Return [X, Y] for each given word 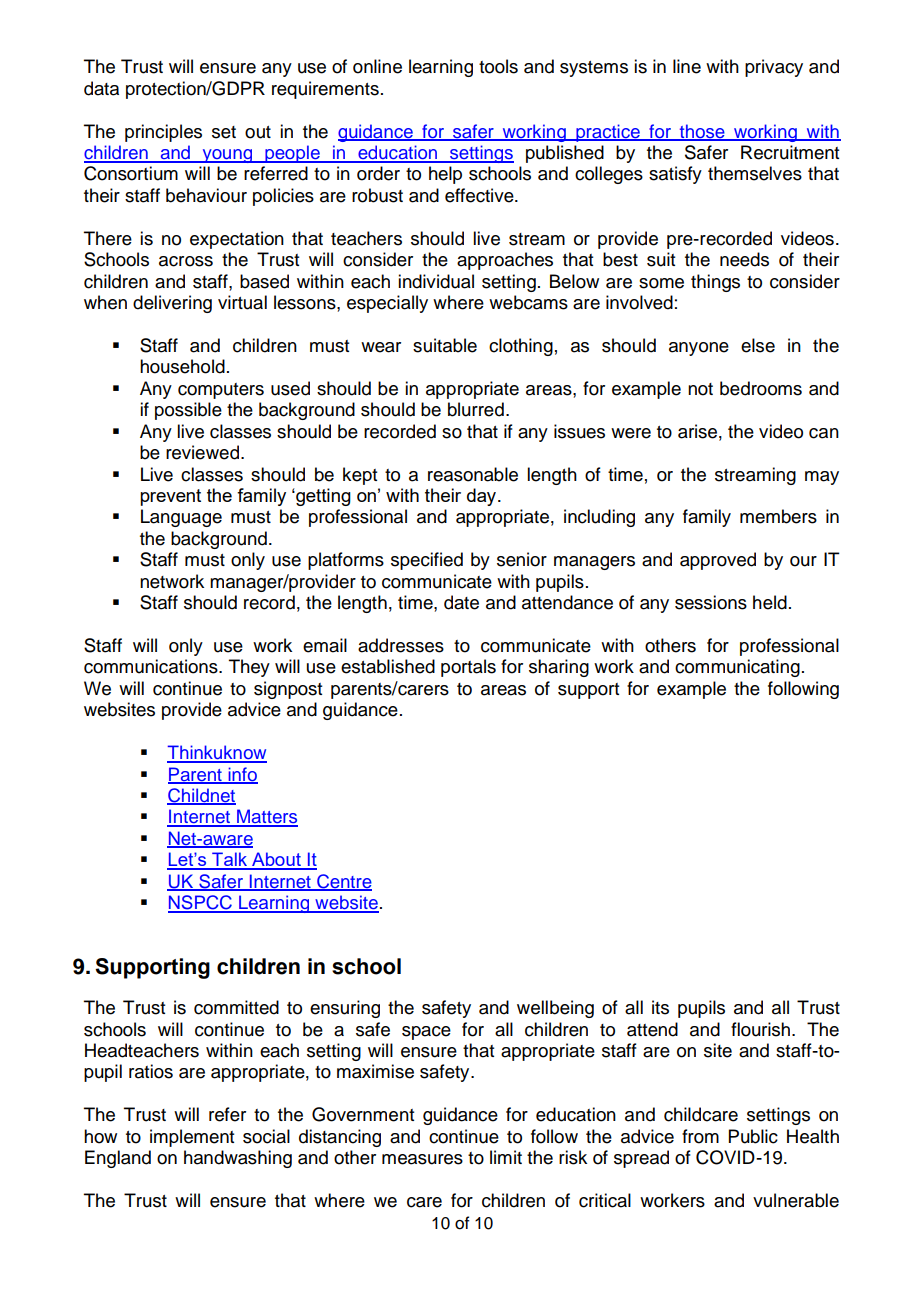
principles [163, 133]
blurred [476, 409]
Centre [343, 882]
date [461, 602]
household [182, 366]
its [660, 1007]
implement [192, 1138]
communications [152, 666]
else [758, 345]
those [702, 132]
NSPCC [201, 903]
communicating [737, 668]
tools [498, 66]
